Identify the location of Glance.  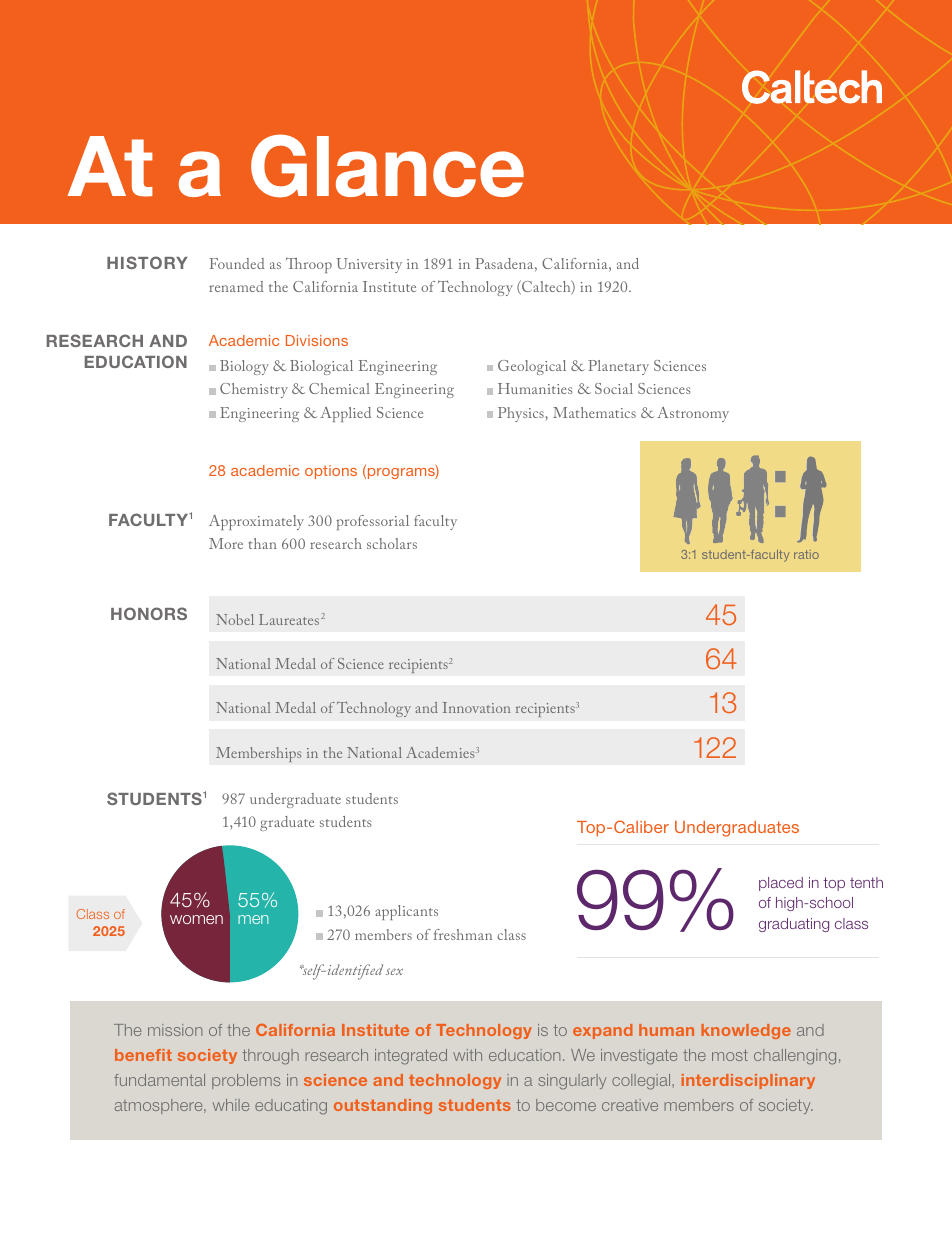
(387, 166).
